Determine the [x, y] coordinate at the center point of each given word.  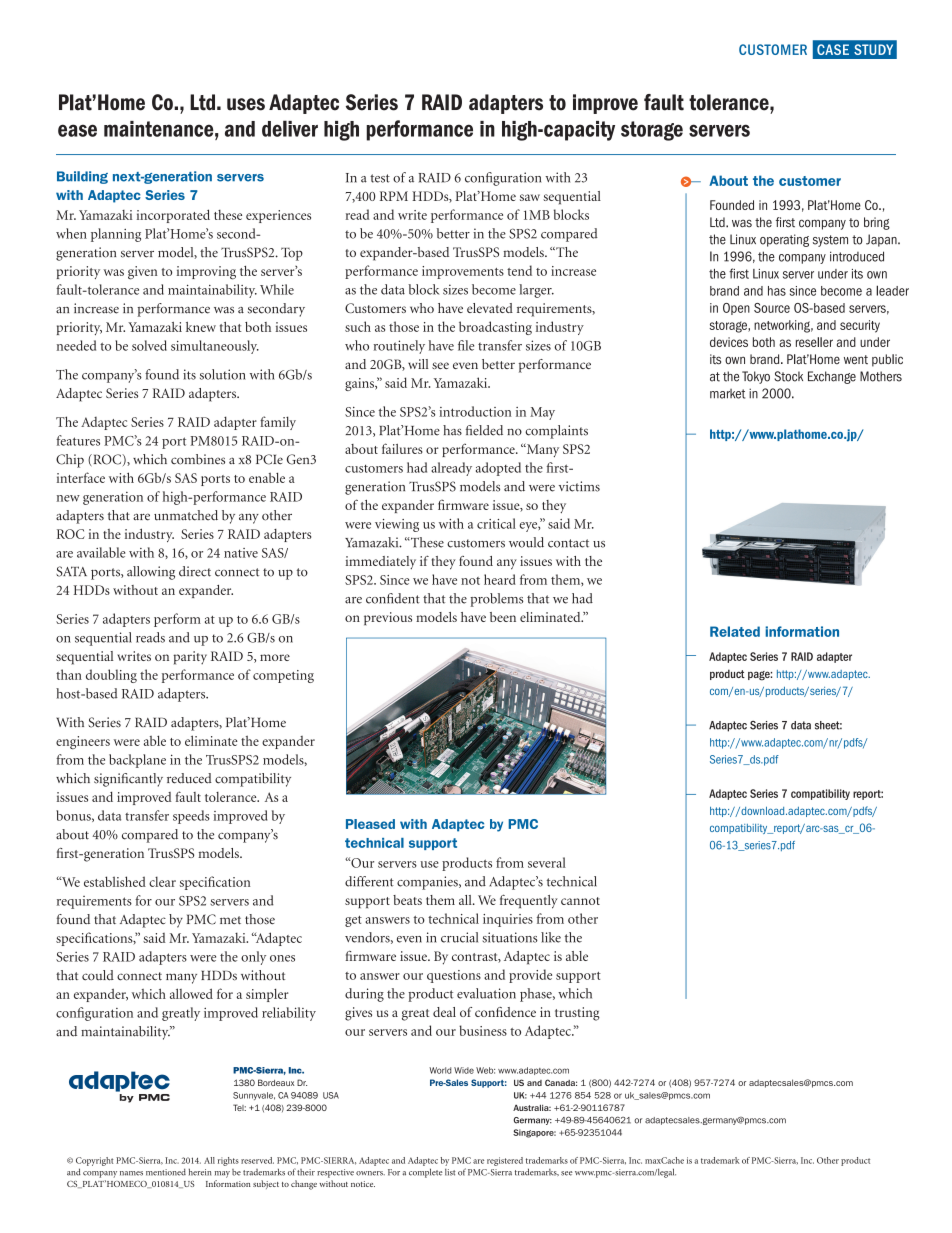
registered [505, 1161]
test [380, 178]
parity [190, 658]
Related [735, 631]
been [503, 617]
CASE [833, 49]
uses [246, 104]
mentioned [166, 1172]
